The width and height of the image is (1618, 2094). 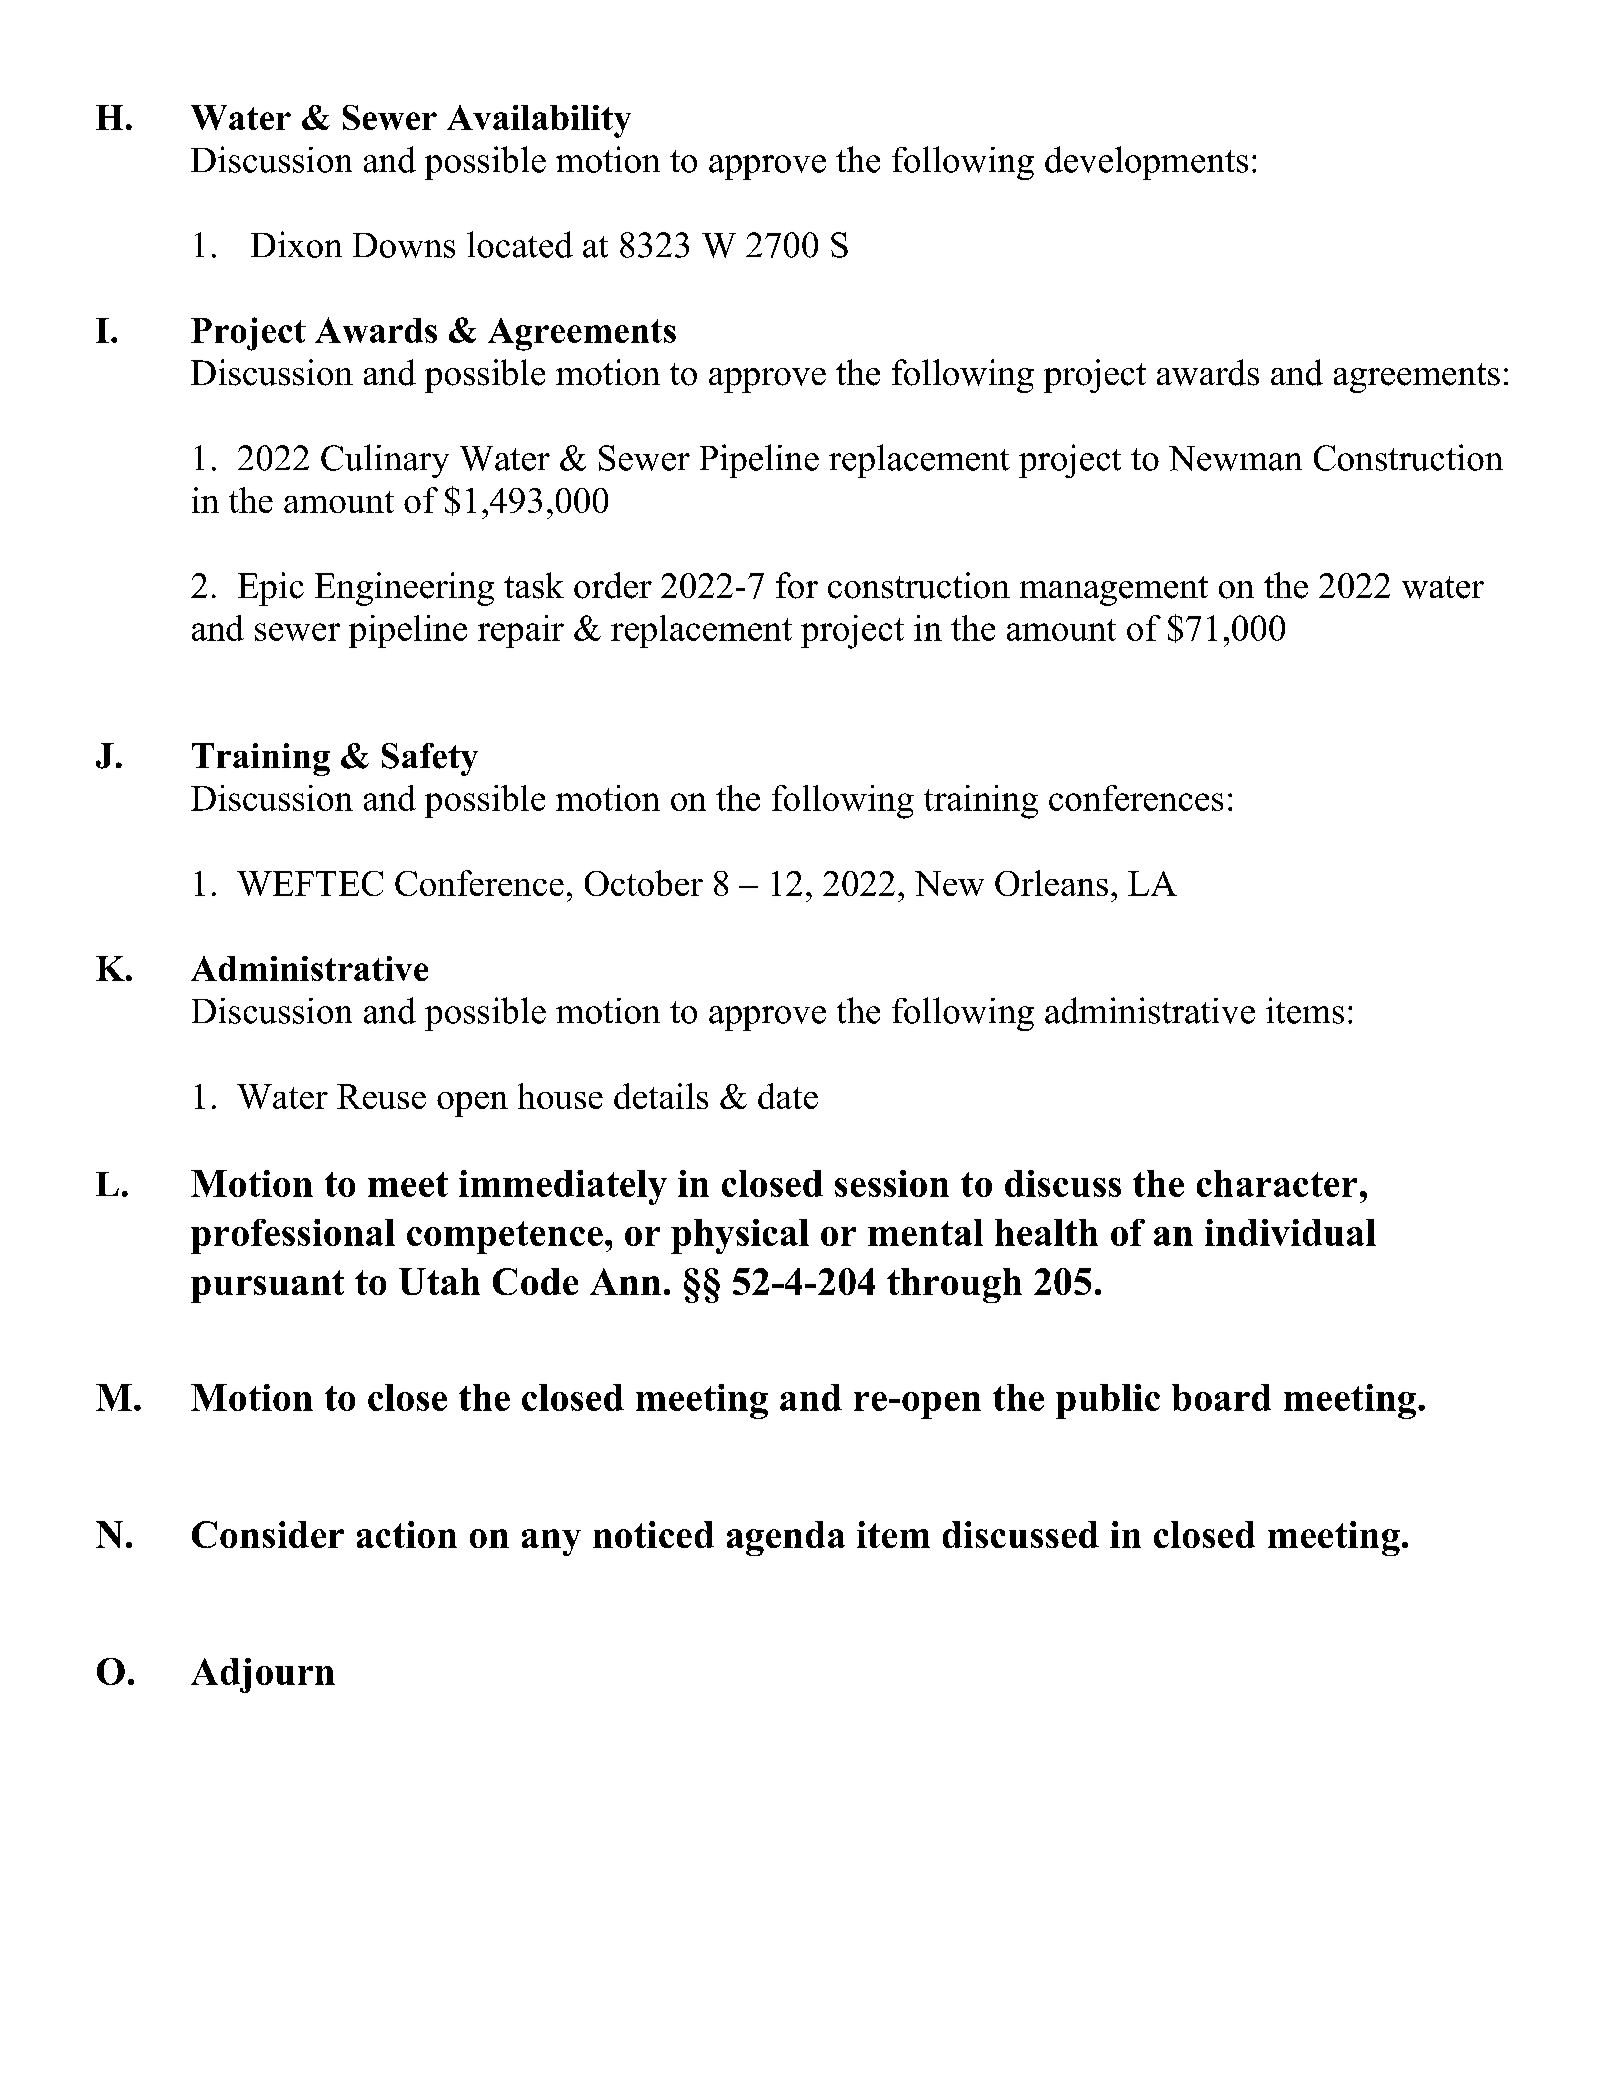 I want to click on Engineering, so click(x=404, y=589).
